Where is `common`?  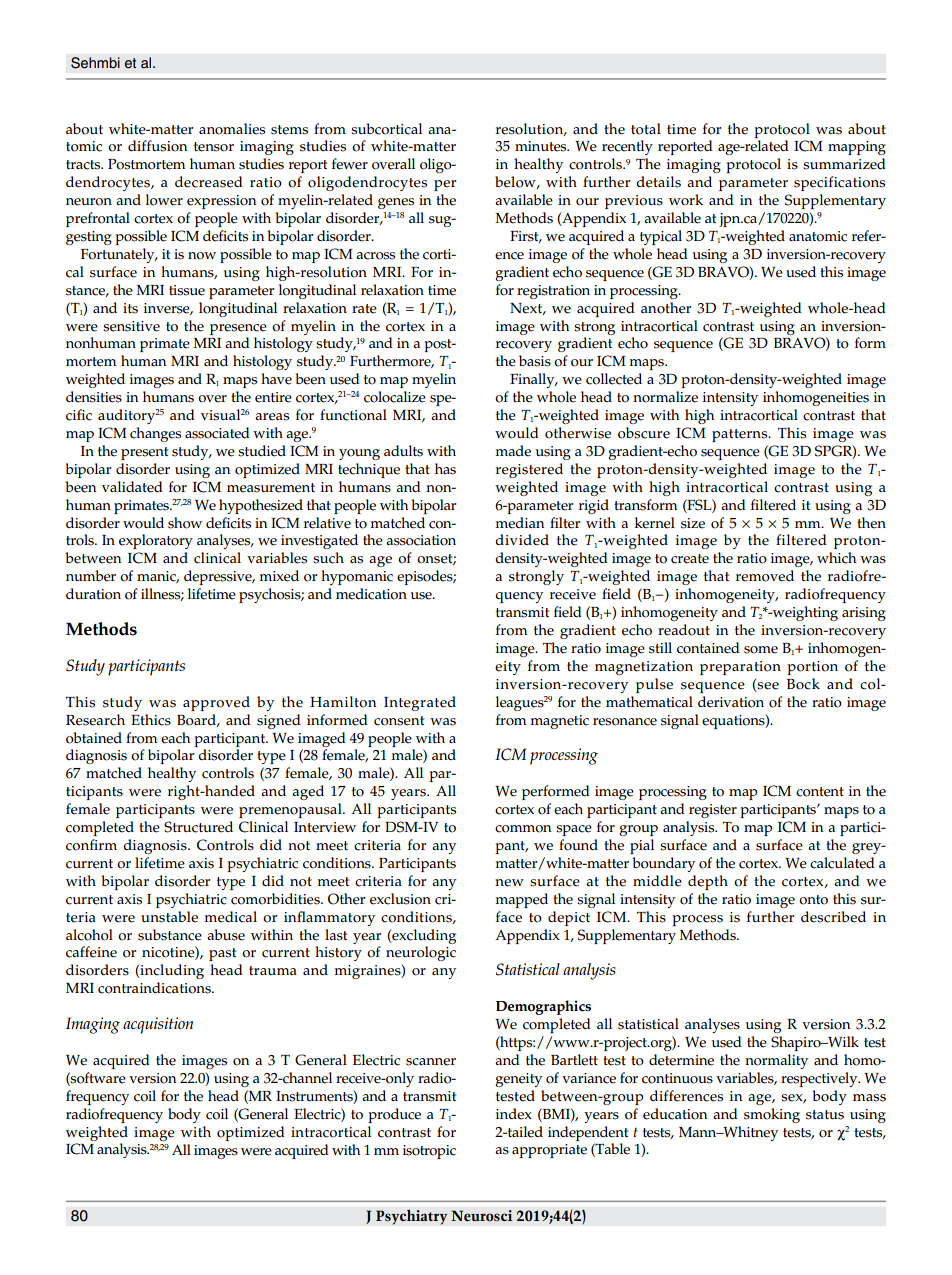 common is located at coordinates (523, 829).
